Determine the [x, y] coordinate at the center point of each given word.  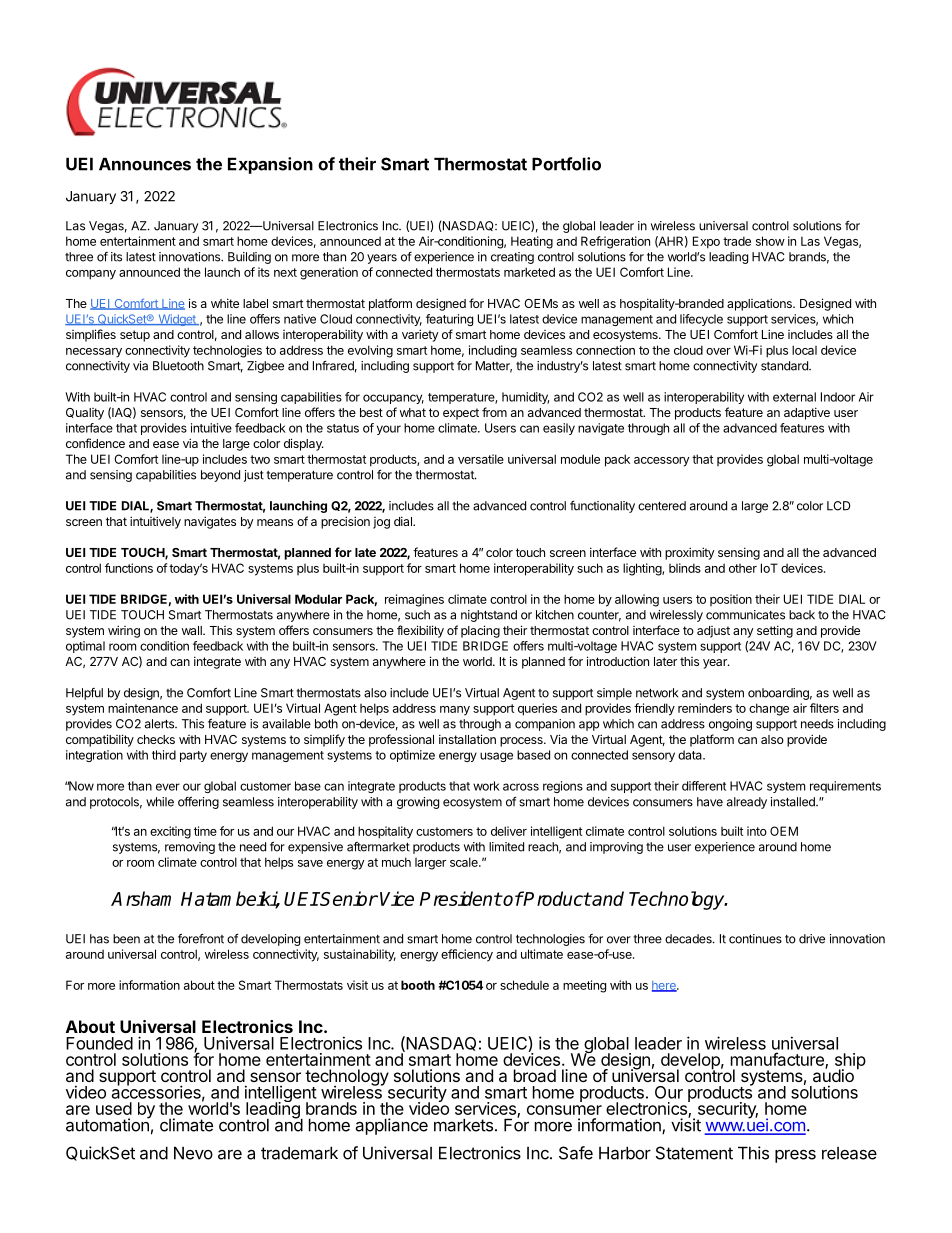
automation [108, 1124]
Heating [532, 242]
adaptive [807, 413]
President [461, 898]
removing [190, 848]
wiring [124, 631]
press [795, 1156]
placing [480, 631]
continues [755, 939]
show [770, 241]
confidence [95, 443]
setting [775, 631]
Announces [145, 164]
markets [463, 1125]
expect [461, 414]
